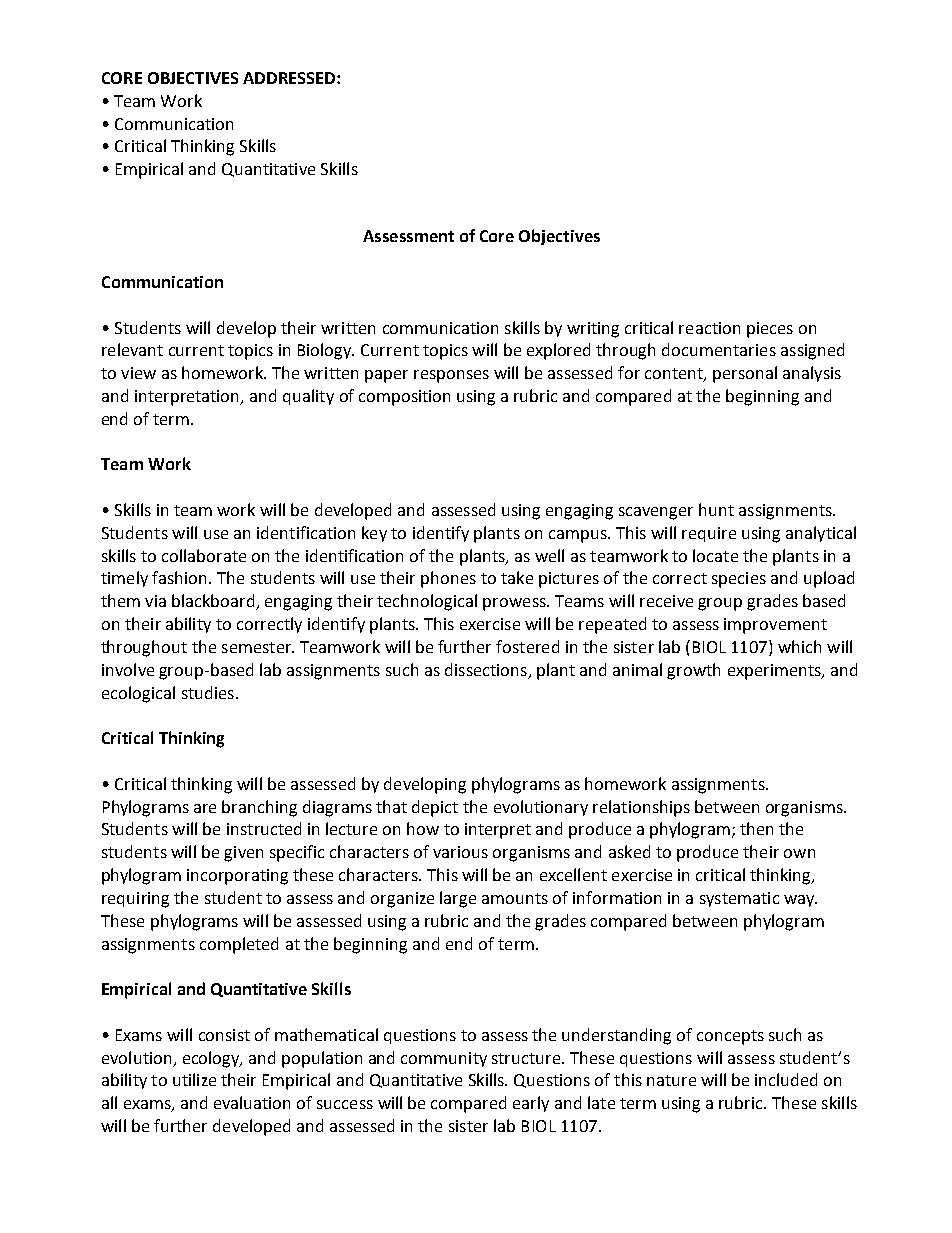 The image size is (952, 1233). Describe the element at coordinates (593, 330) in the document. I see `writing` at that location.
